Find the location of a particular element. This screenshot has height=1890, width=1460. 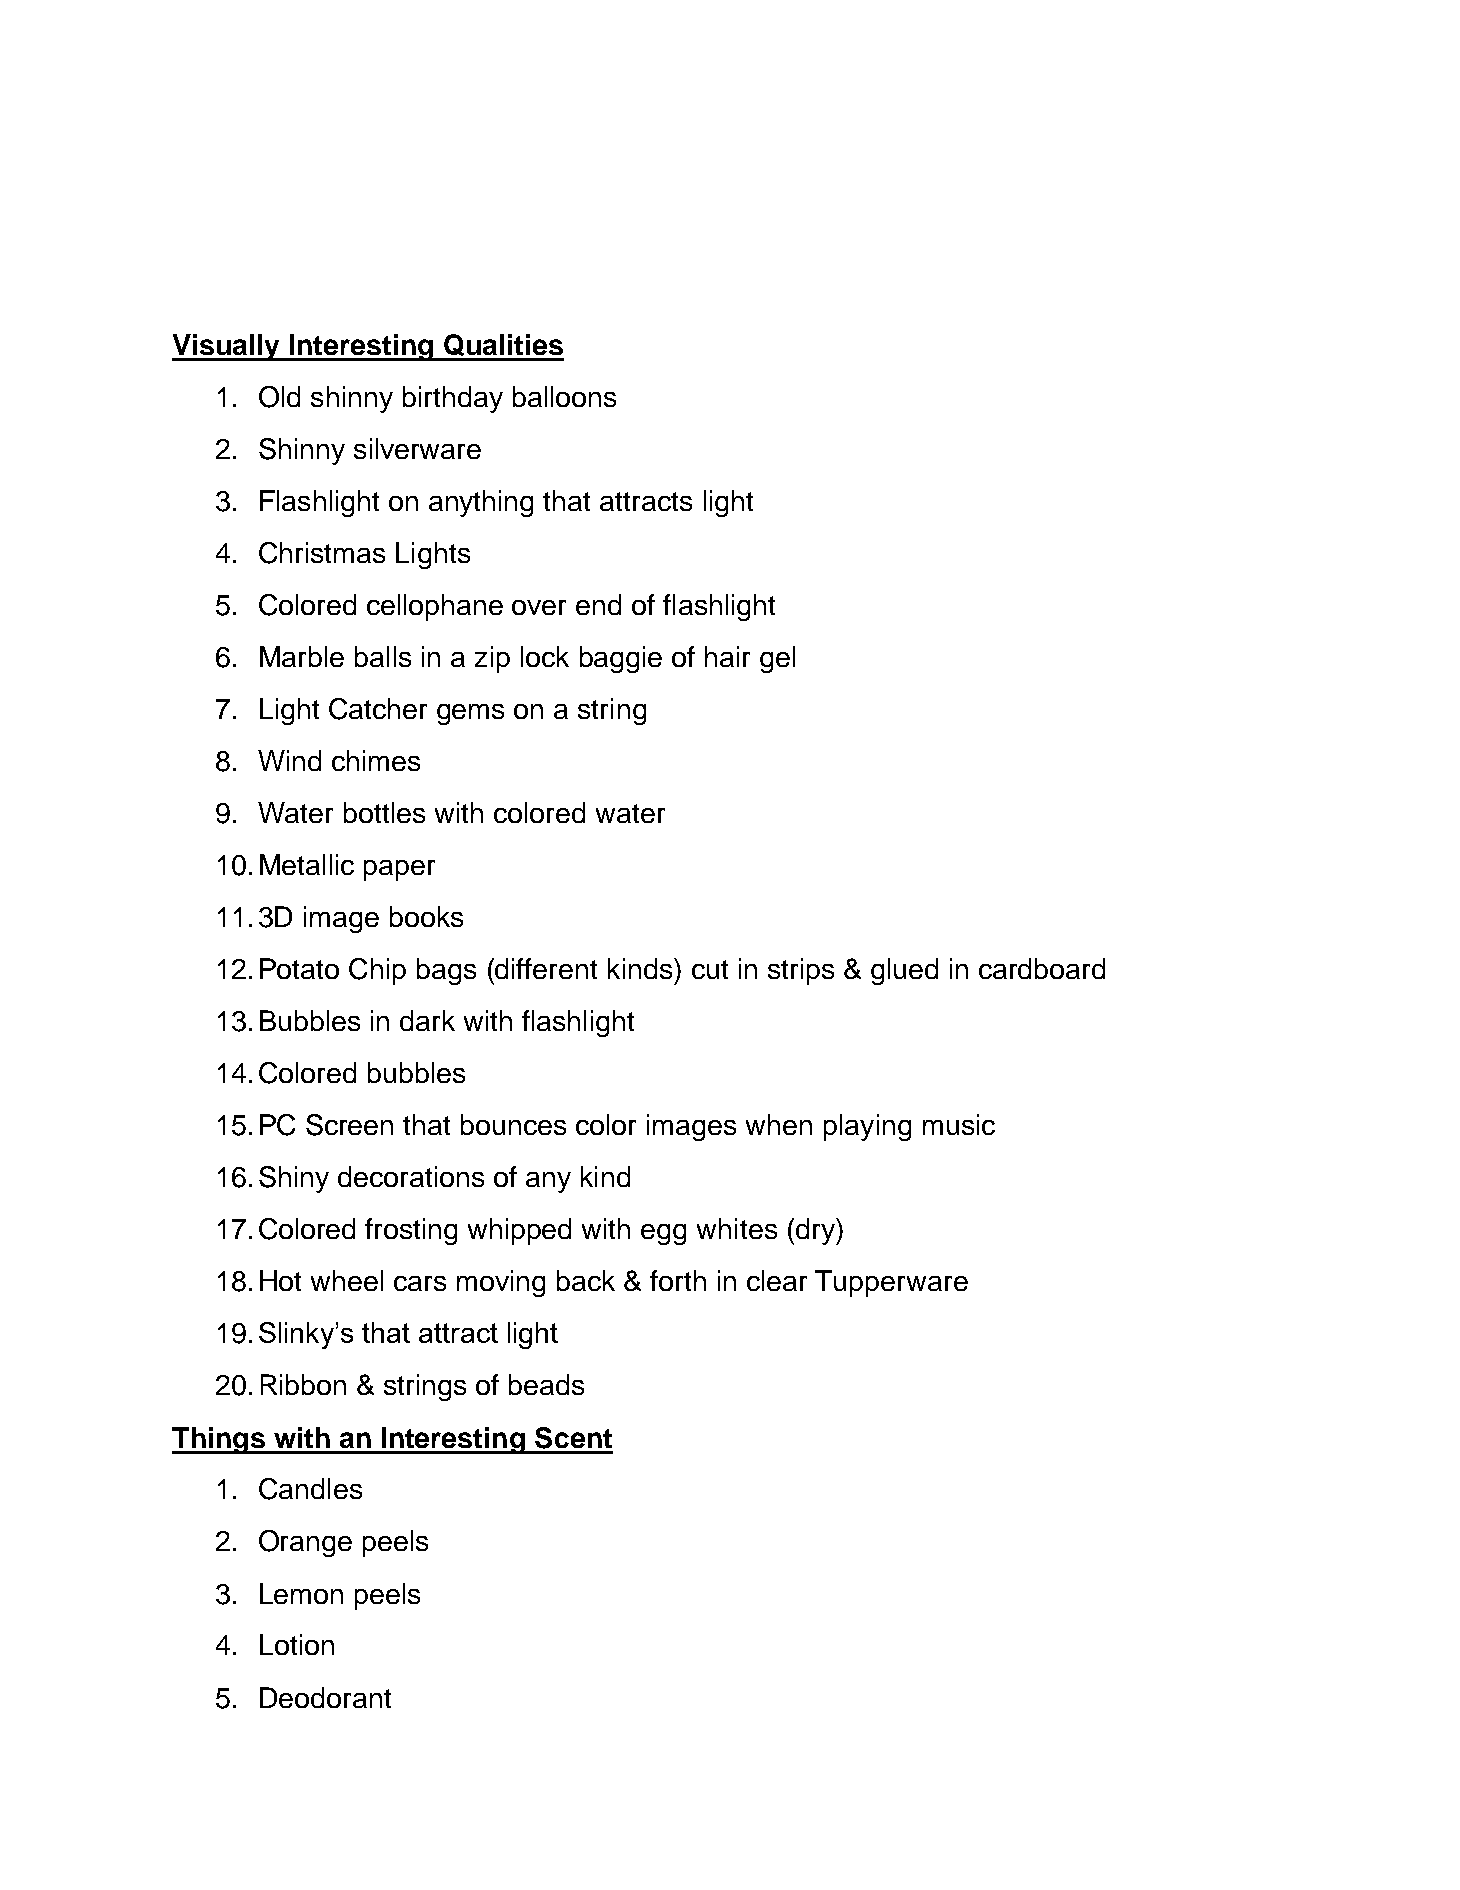

Chip is located at coordinates (377, 971).
